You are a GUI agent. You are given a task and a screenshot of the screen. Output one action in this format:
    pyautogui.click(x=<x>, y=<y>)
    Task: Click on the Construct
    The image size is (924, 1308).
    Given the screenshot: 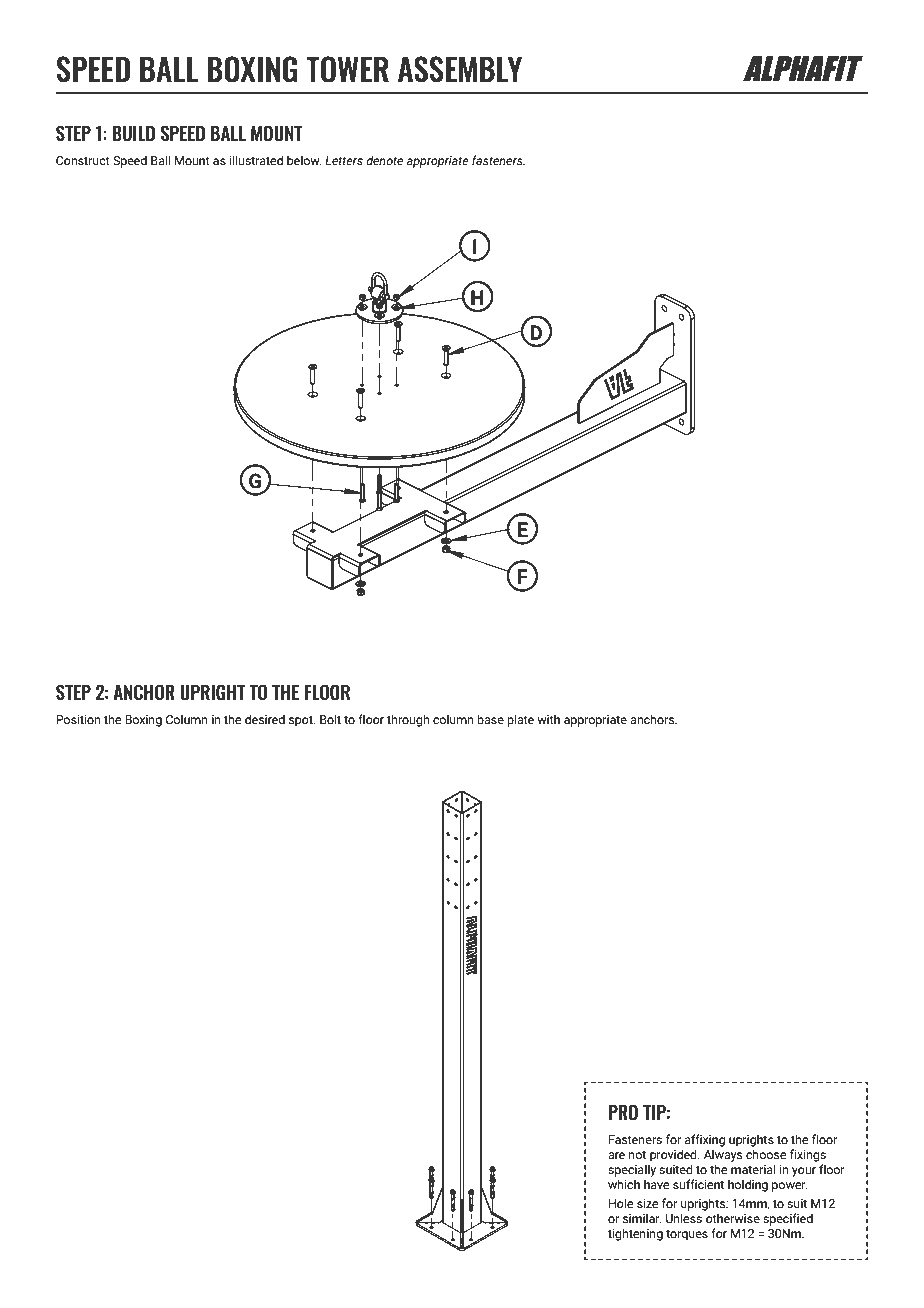 What is the action you would take?
    pyautogui.click(x=83, y=160)
